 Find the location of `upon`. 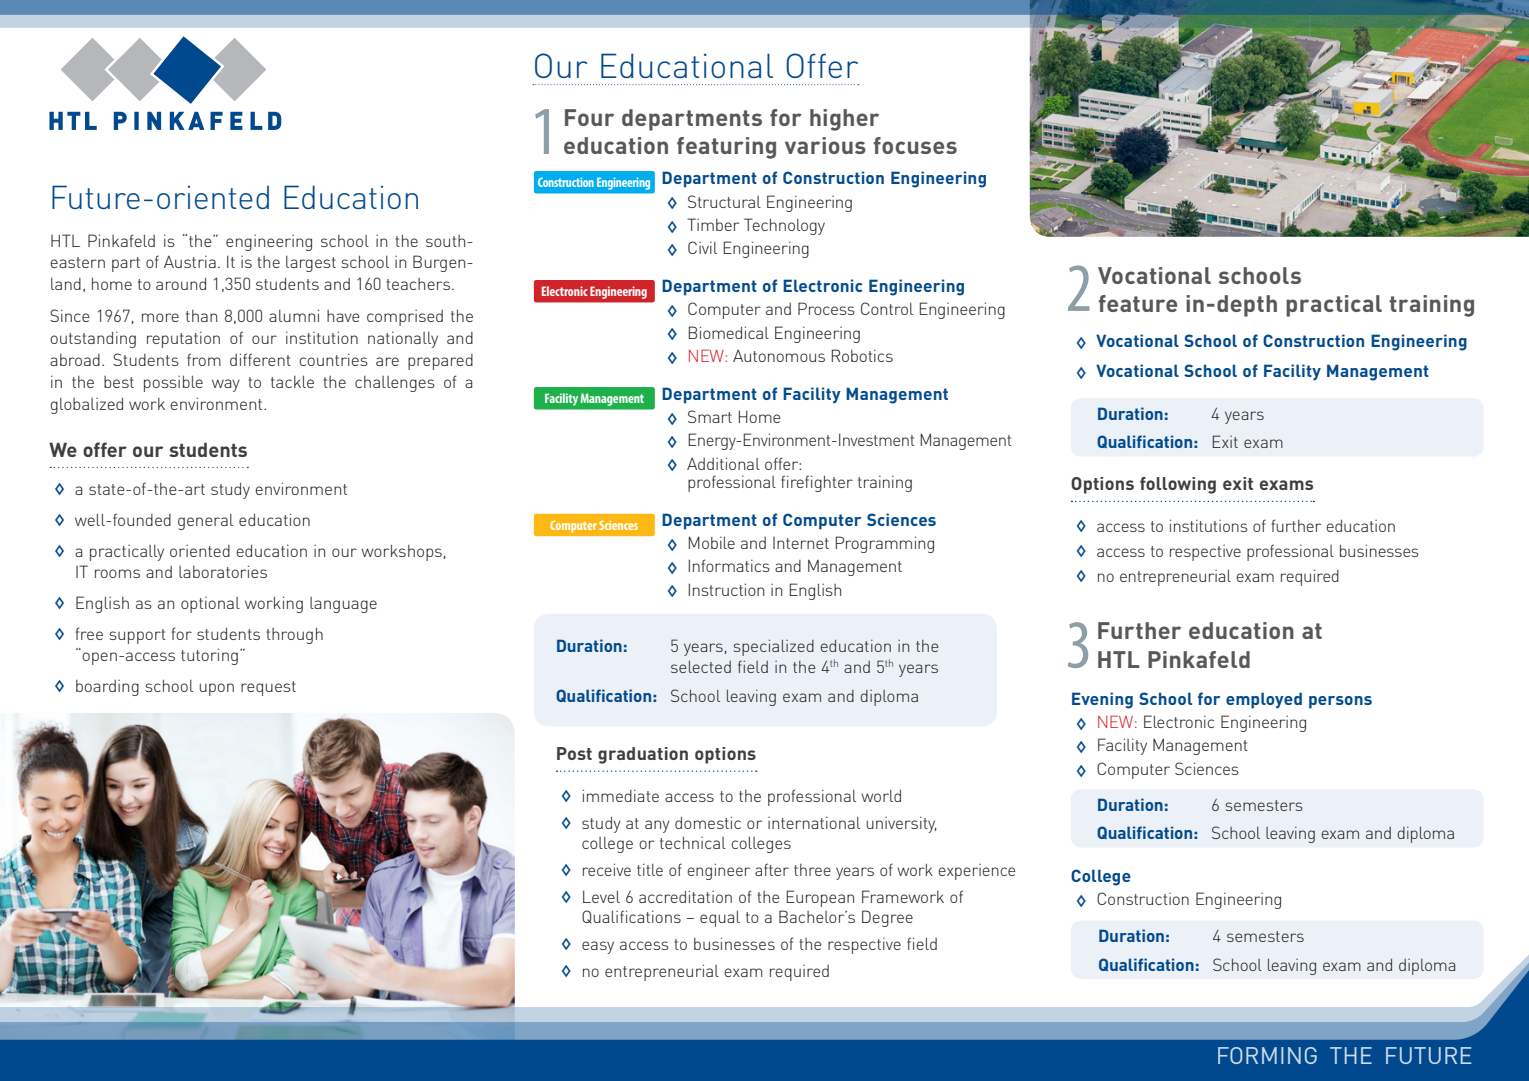

upon is located at coordinates (217, 689).
